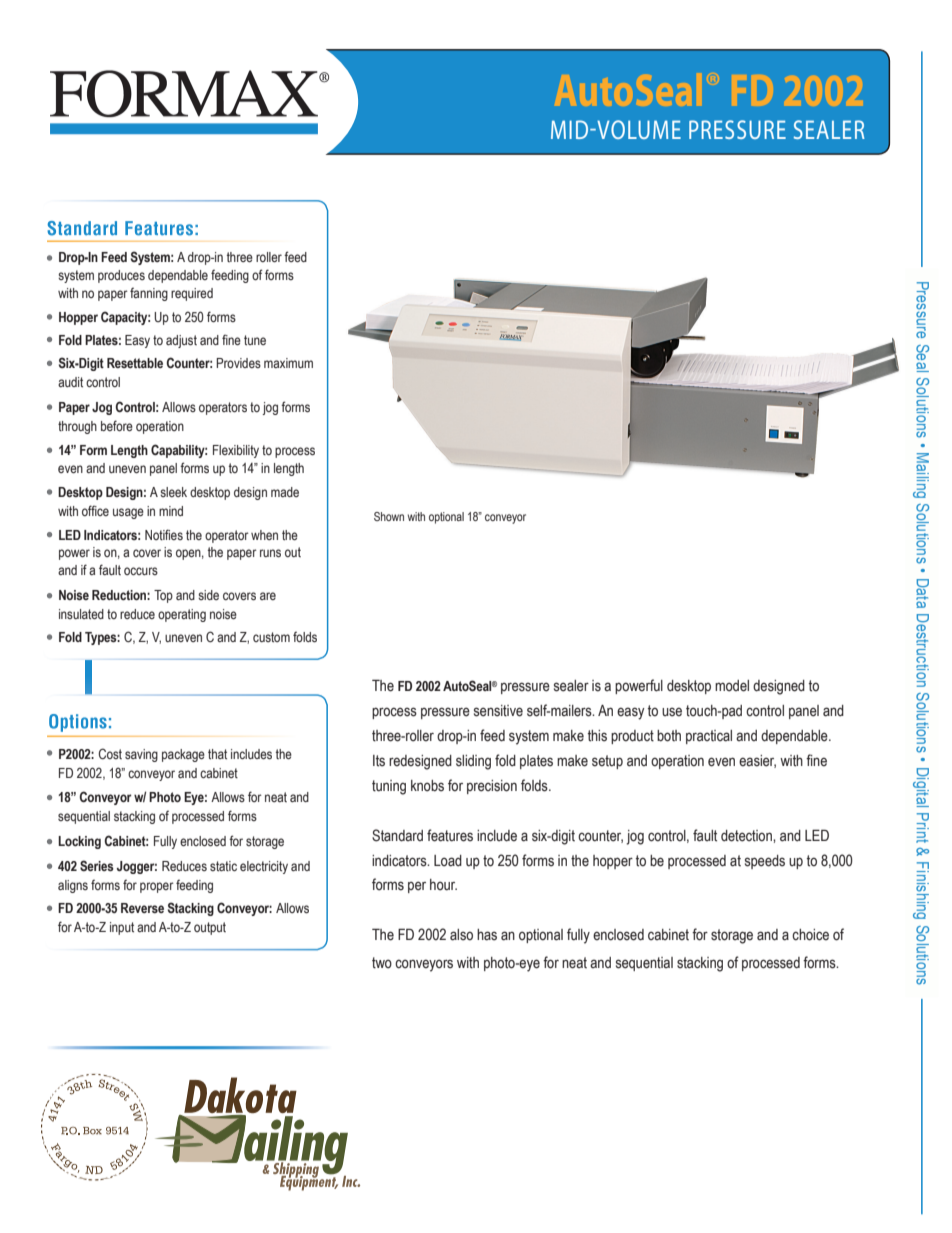 The height and width of the document is (1233, 952). Describe the element at coordinates (149, 294) in the document. I see `fanning` at that location.
